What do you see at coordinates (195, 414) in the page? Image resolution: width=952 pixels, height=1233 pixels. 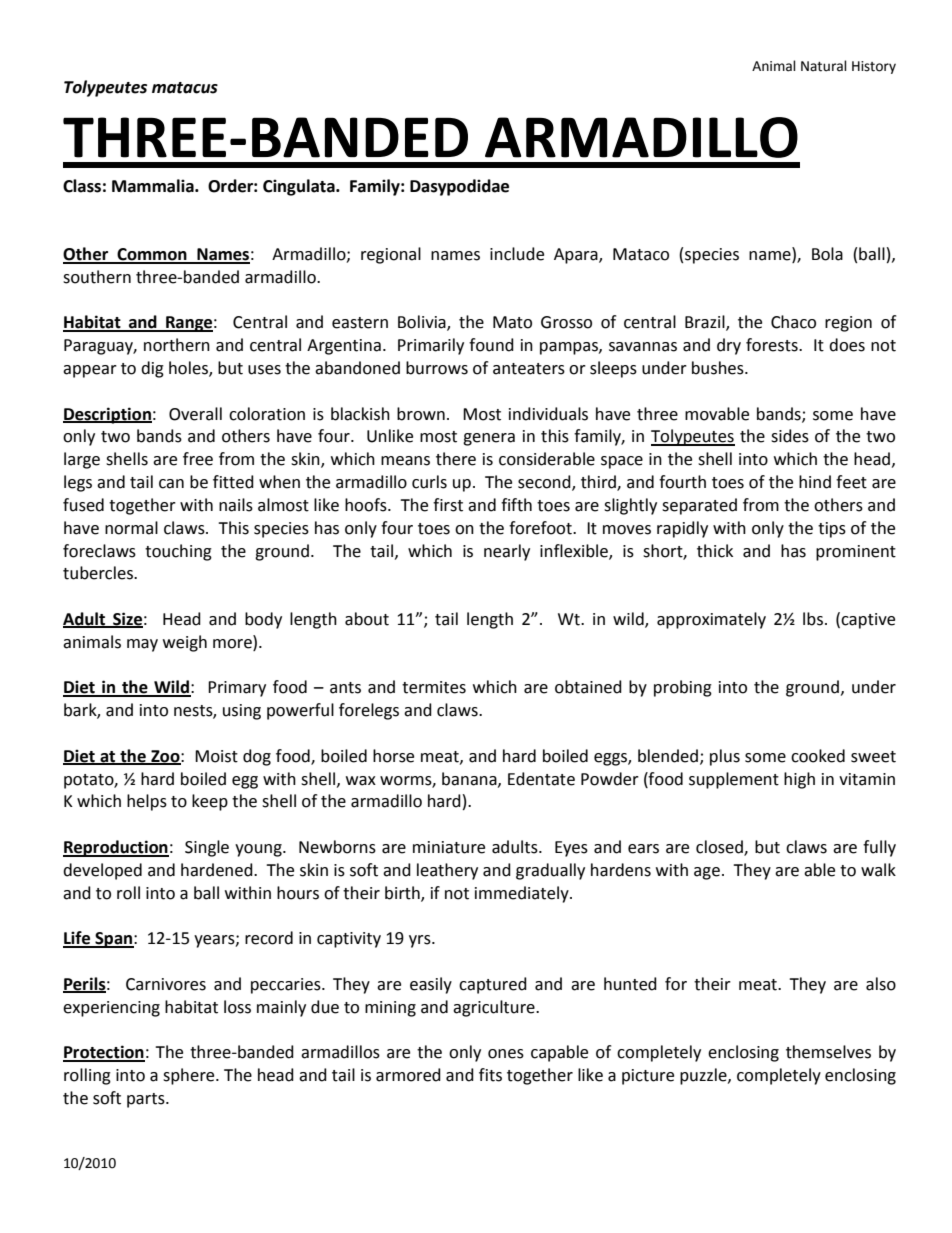 I see `Overall` at bounding box center [195, 414].
